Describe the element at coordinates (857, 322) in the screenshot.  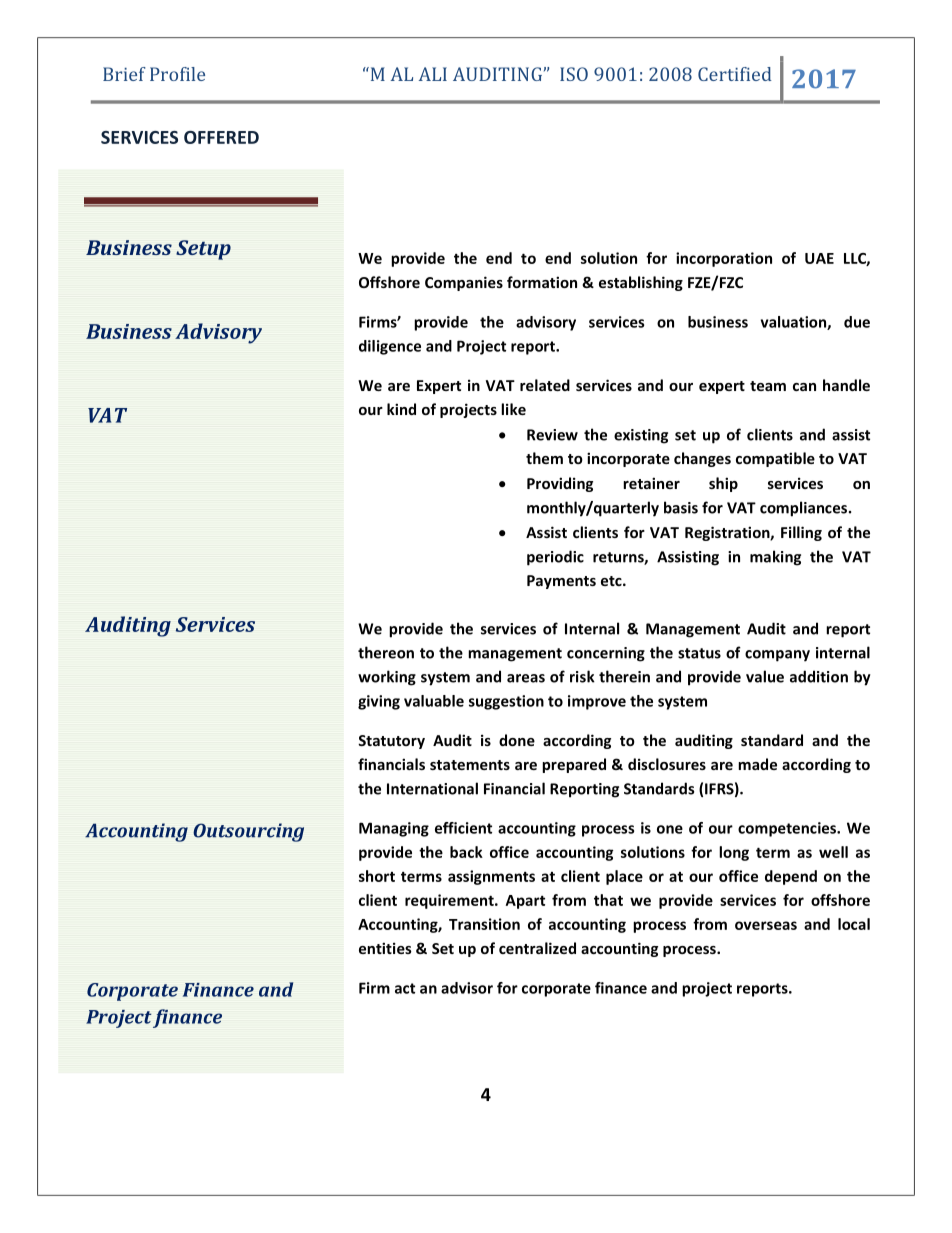
I see `due` at that location.
